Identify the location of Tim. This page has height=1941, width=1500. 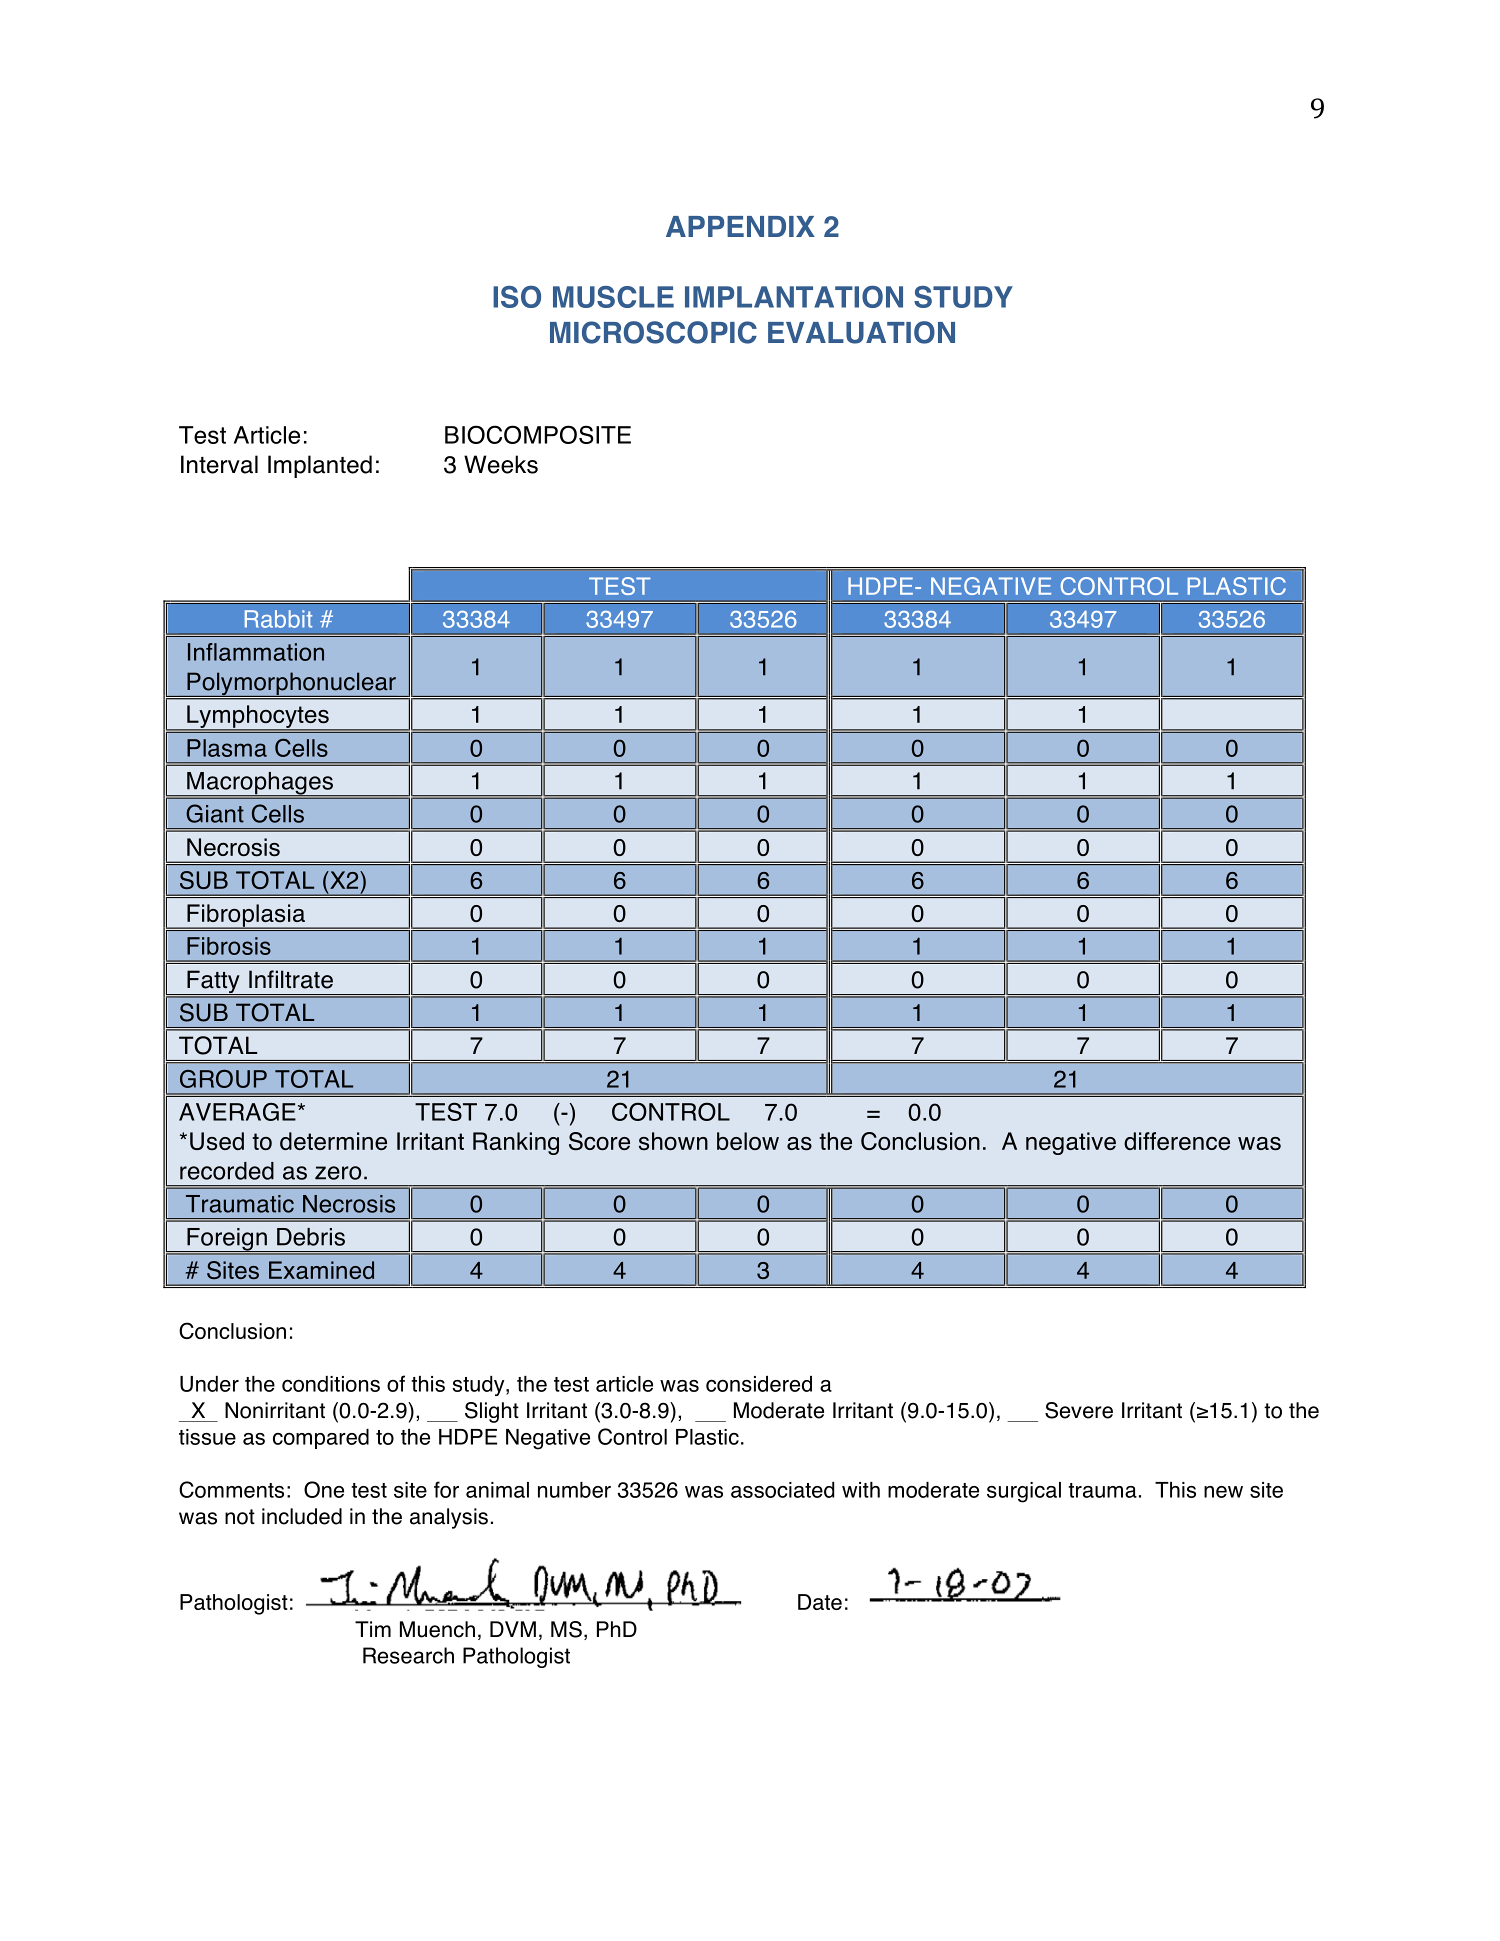
(373, 1629).
